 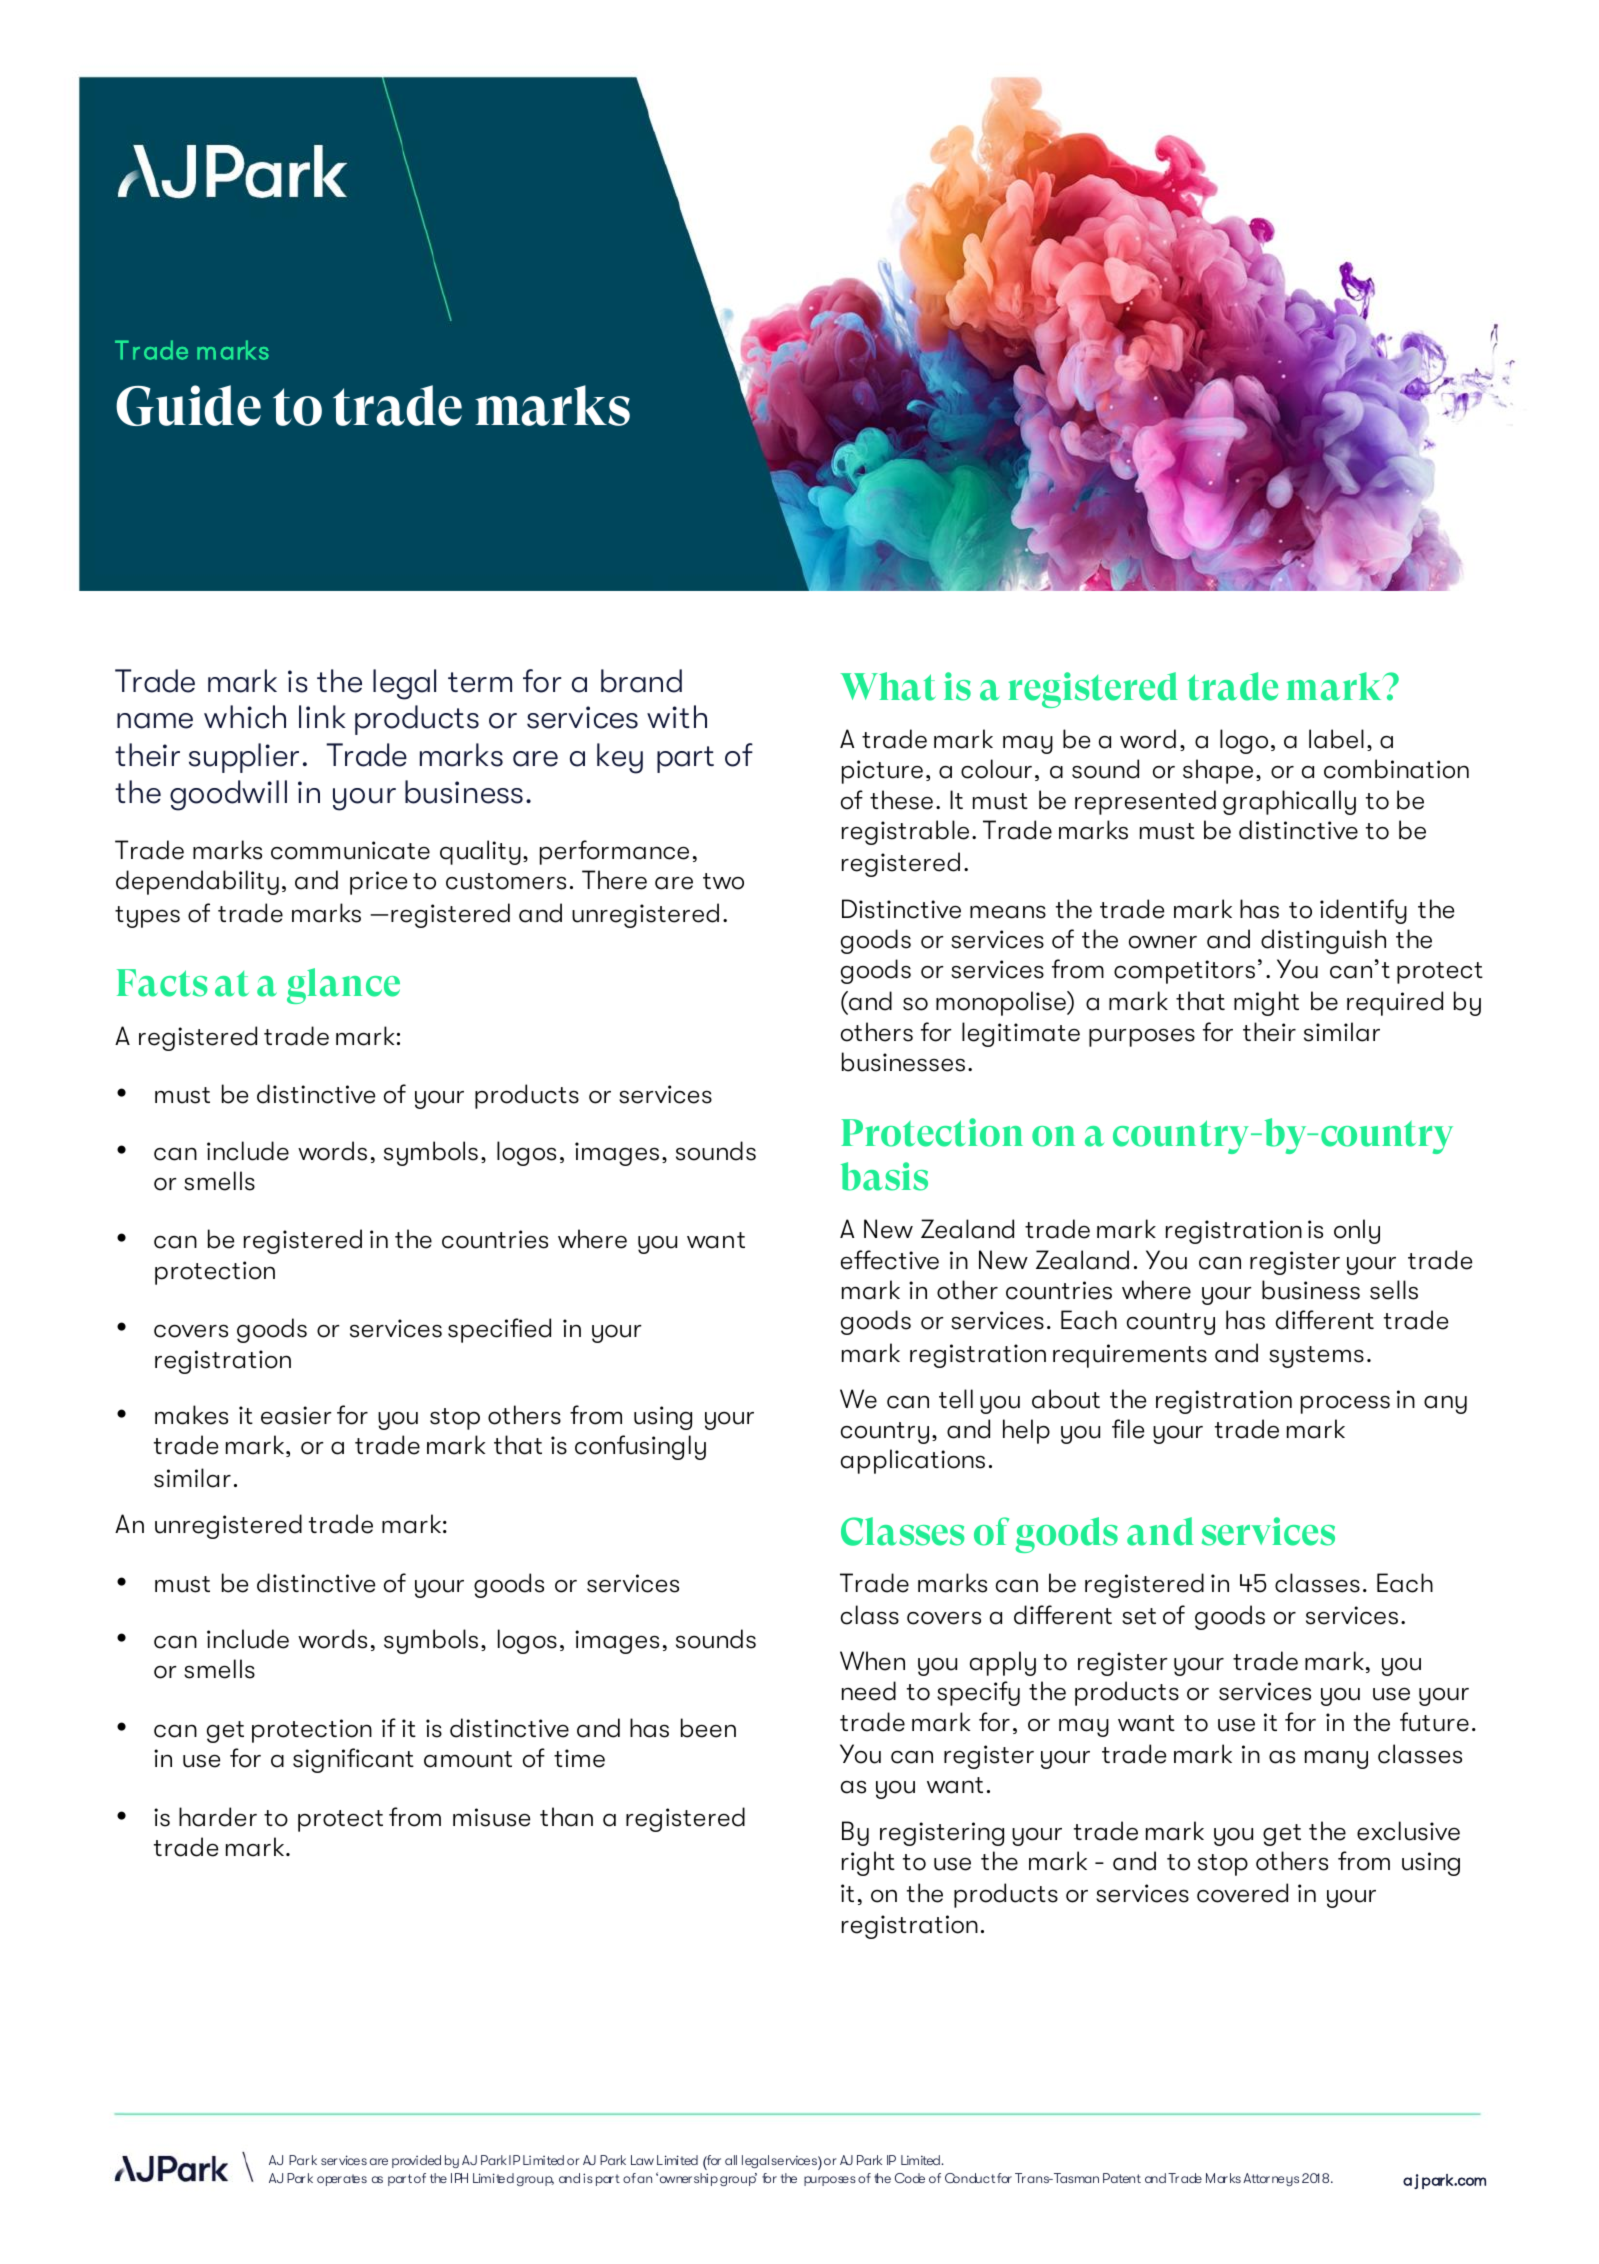 I want to click on Code, so click(x=910, y=2178).
